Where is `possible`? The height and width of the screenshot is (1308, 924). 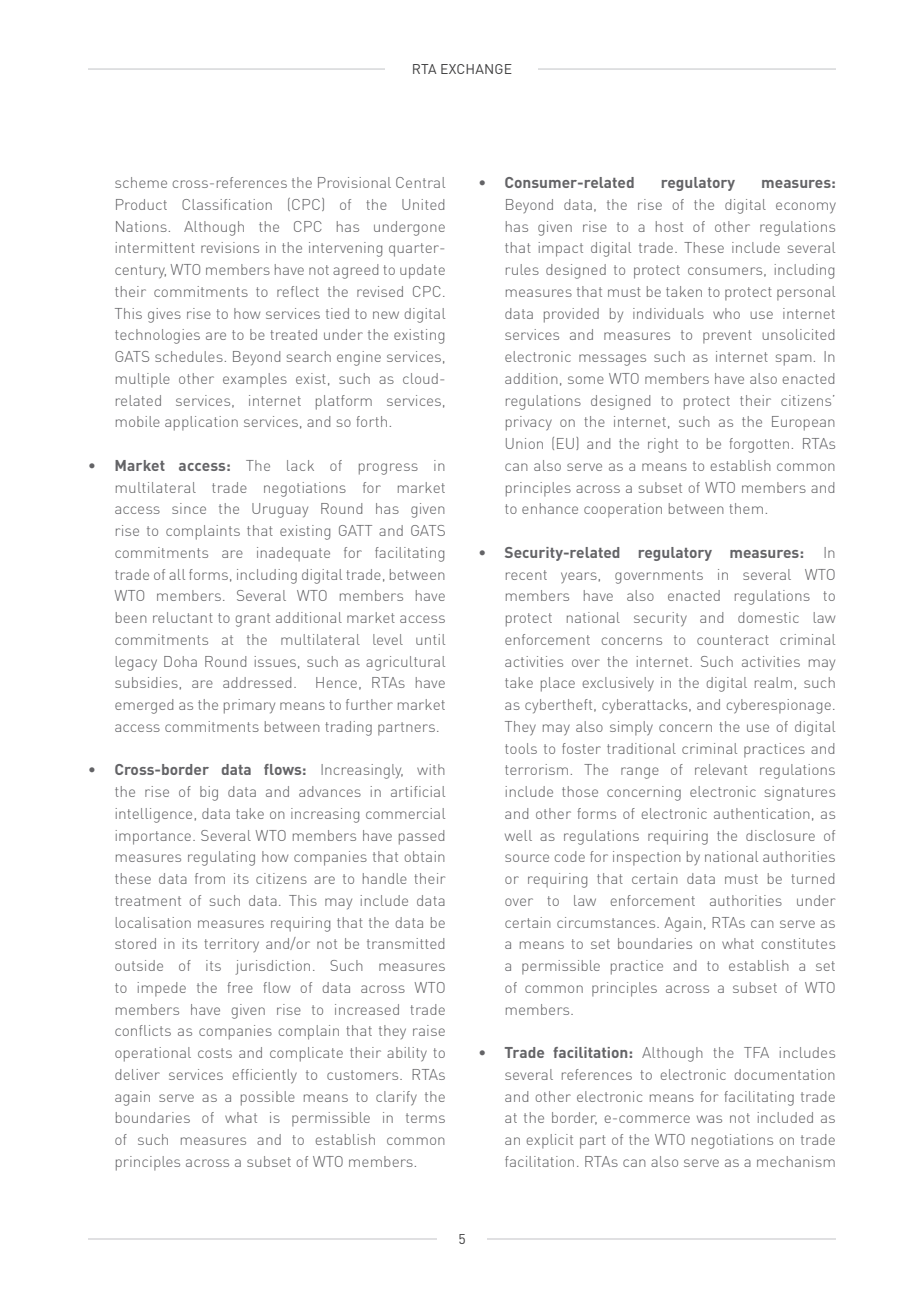 possible is located at coordinates (268, 1098).
